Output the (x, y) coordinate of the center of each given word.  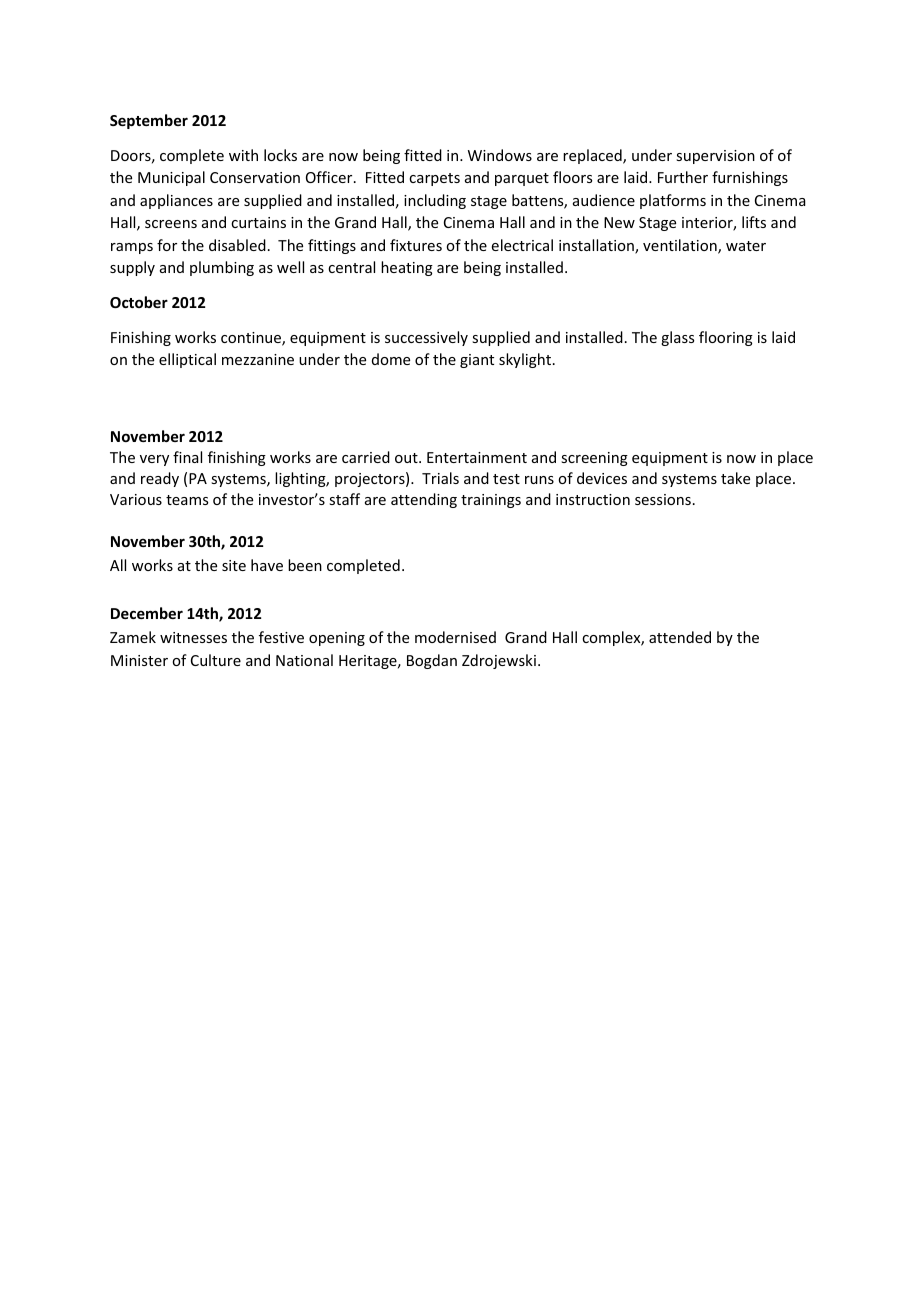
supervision (715, 157)
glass (677, 338)
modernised (455, 637)
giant (477, 361)
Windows (500, 155)
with (243, 155)
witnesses (193, 637)
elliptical (187, 360)
